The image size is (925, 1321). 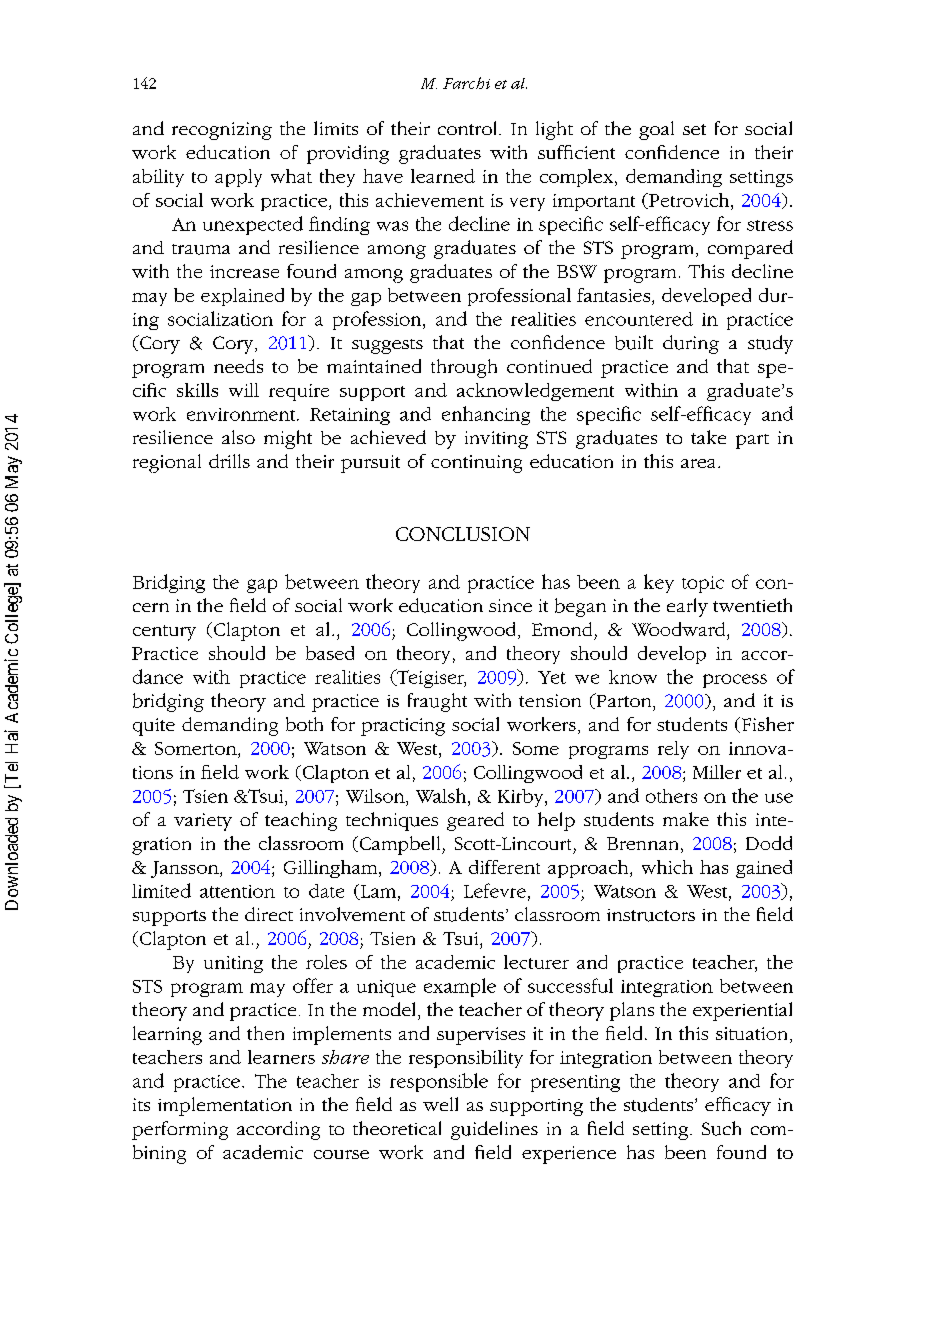 I want to click on area, so click(x=698, y=463).
